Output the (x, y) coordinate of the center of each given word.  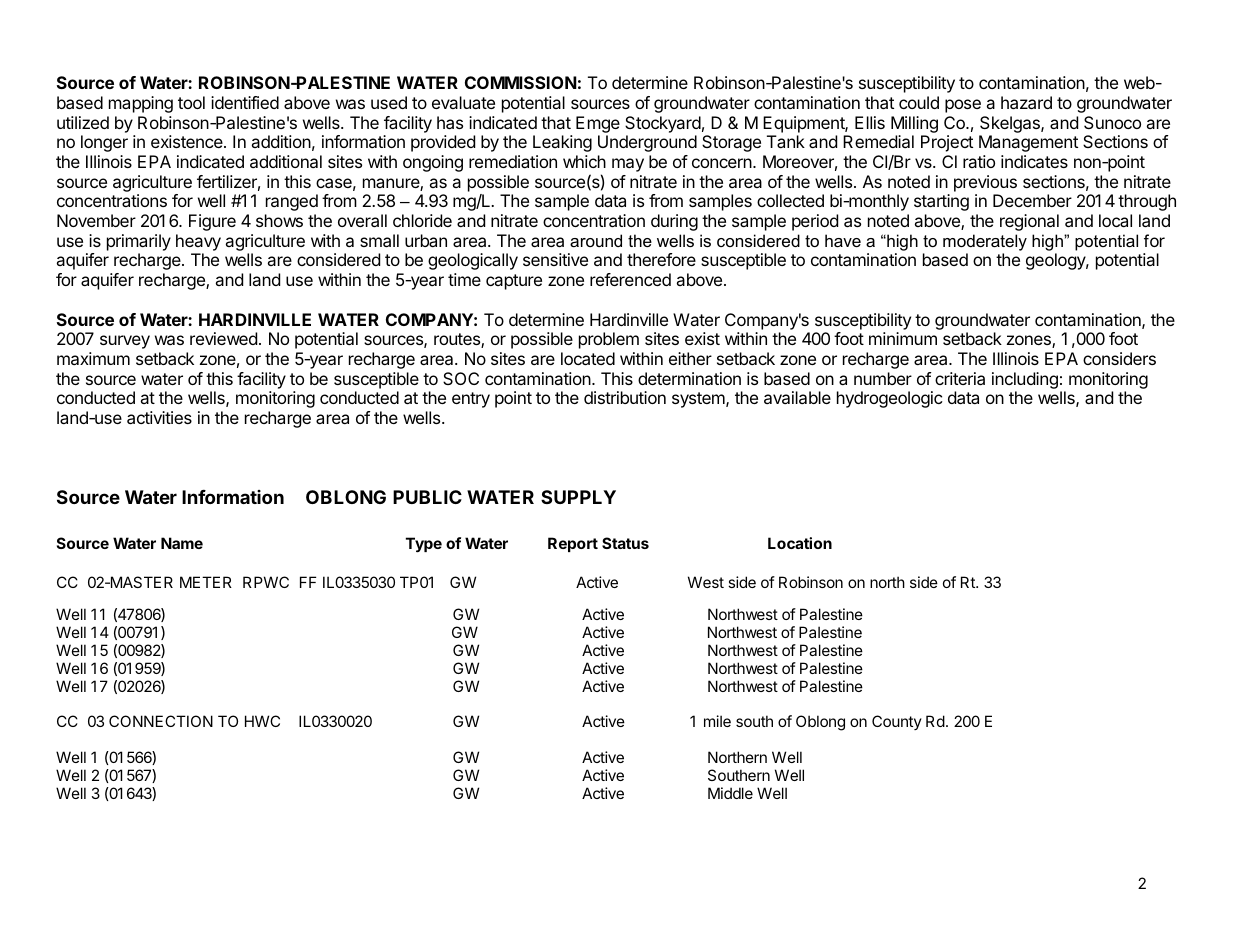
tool (191, 102)
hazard (1026, 102)
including (1025, 380)
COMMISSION (521, 82)
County (897, 722)
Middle (730, 793)
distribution (625, 397)
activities (159, 417)
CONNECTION (161, 721)
